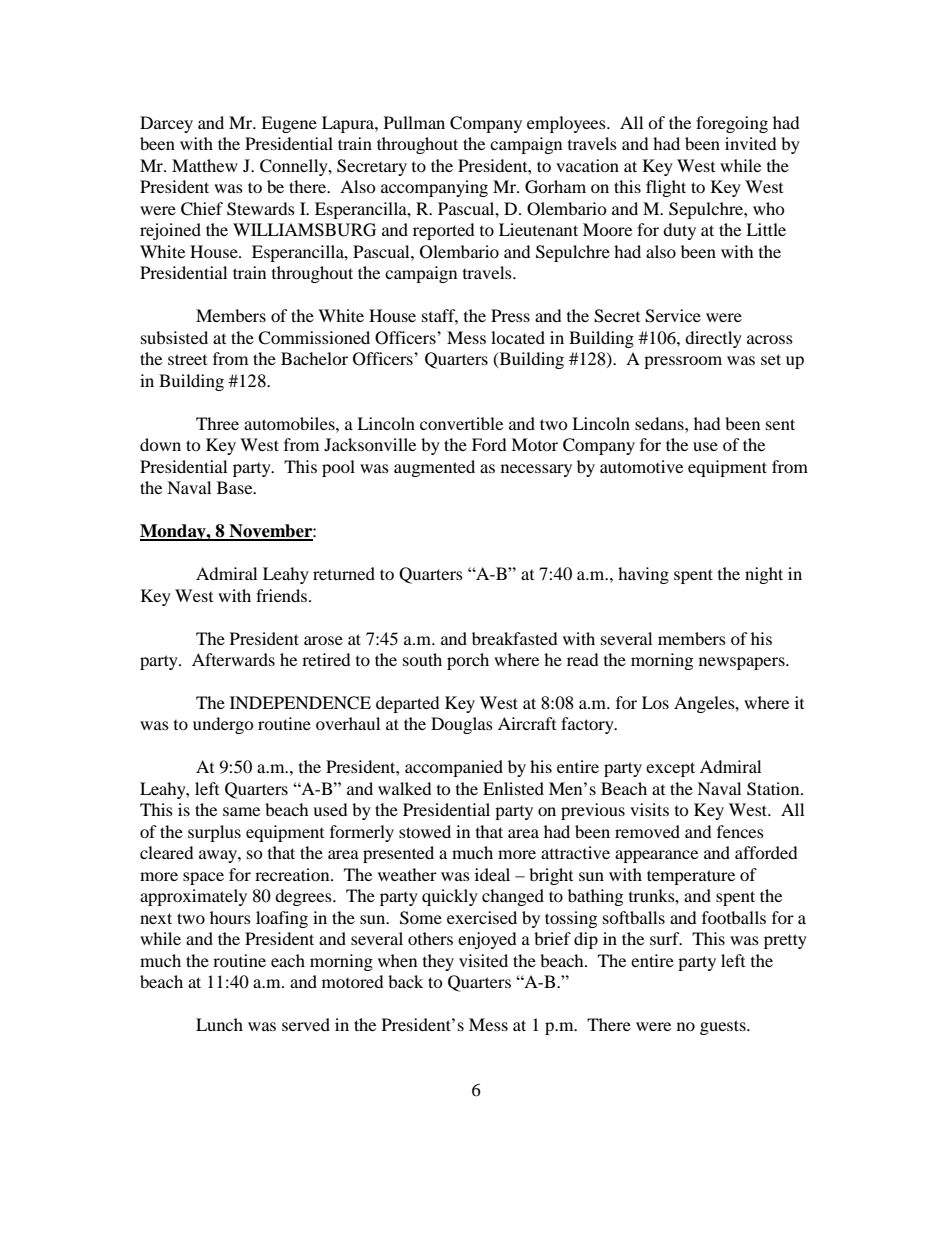 The height and width of the page is (1233, 952). Describe the element at coordinates (219, 1024) in the page. I see `Lunch` at that location.
